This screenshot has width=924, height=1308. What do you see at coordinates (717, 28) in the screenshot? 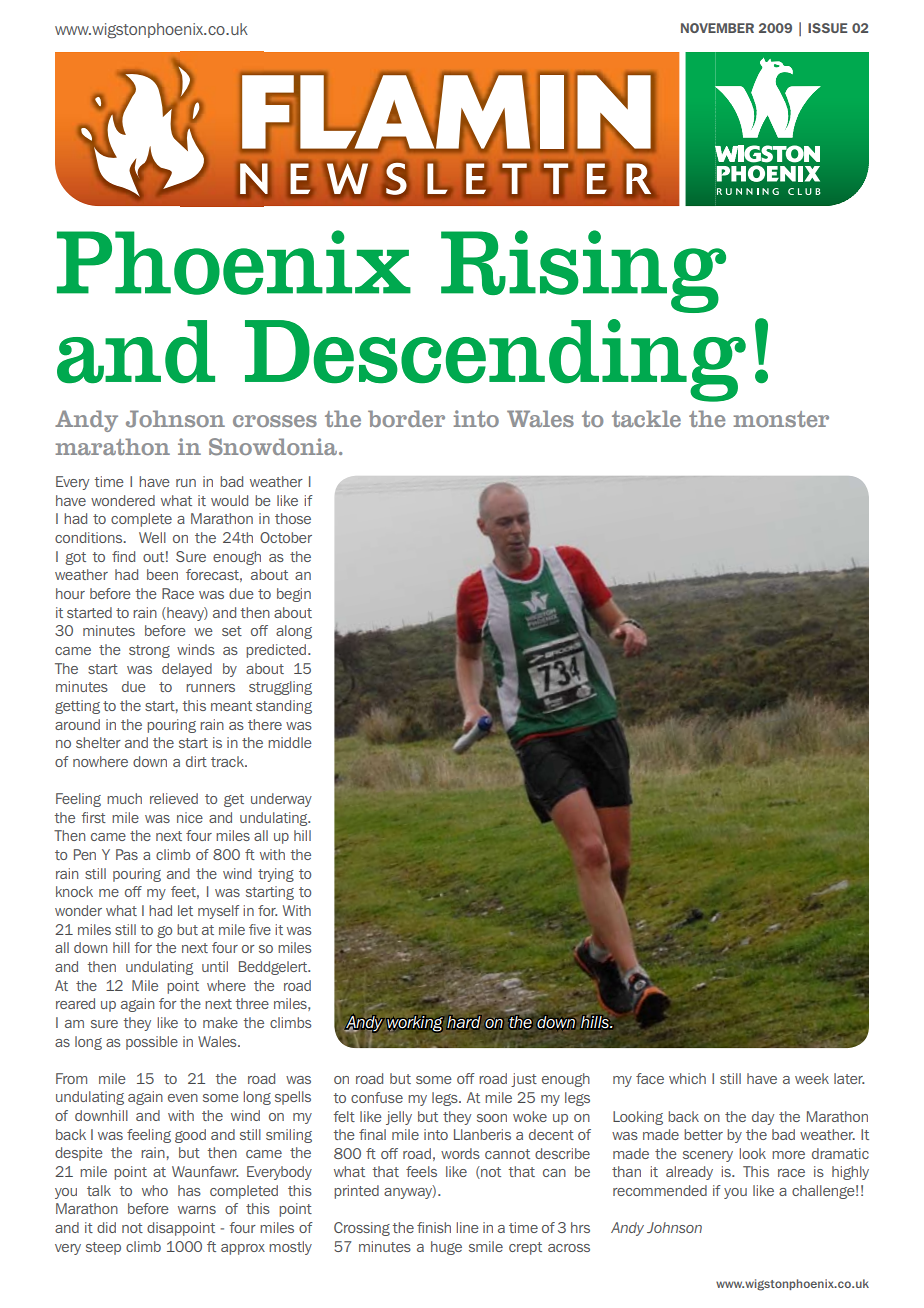
I see `NOVEMBER` at bounding box center [717, 28].
